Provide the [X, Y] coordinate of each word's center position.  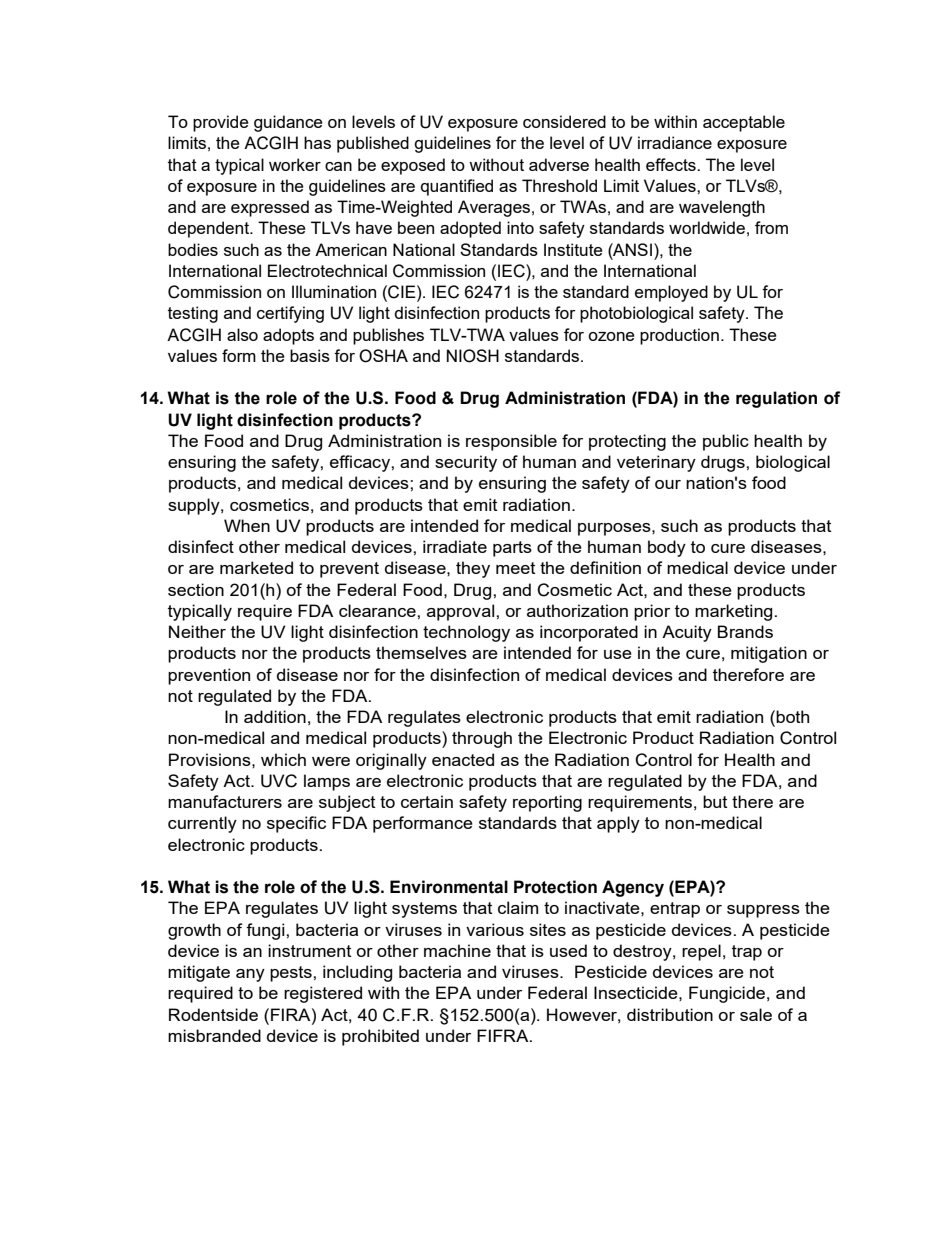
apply [618, 824]
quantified [457, 187]
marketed [256, 567]
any [250, 975]
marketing [733, 612]
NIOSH [473, 356]
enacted [463, 759]
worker [295, 164]
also [242, 334]
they [473, 569]
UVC [279, 781]
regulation [776, 399]
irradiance [675, 142]
